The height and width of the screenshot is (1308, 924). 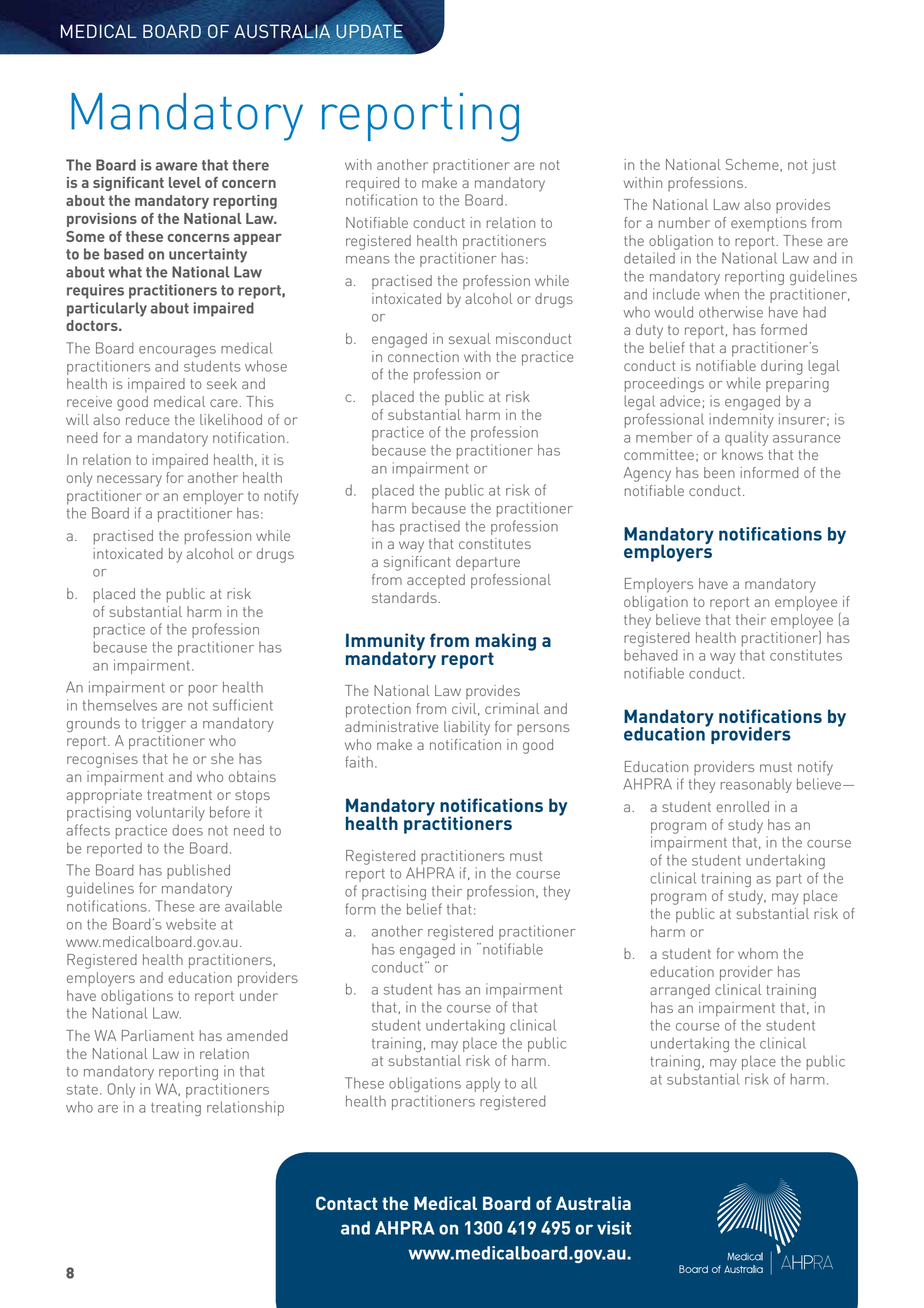 What do you see at coordinates (176, 1108) in the screenshot?
I see `treating` at bounding box center [176, 1108].
